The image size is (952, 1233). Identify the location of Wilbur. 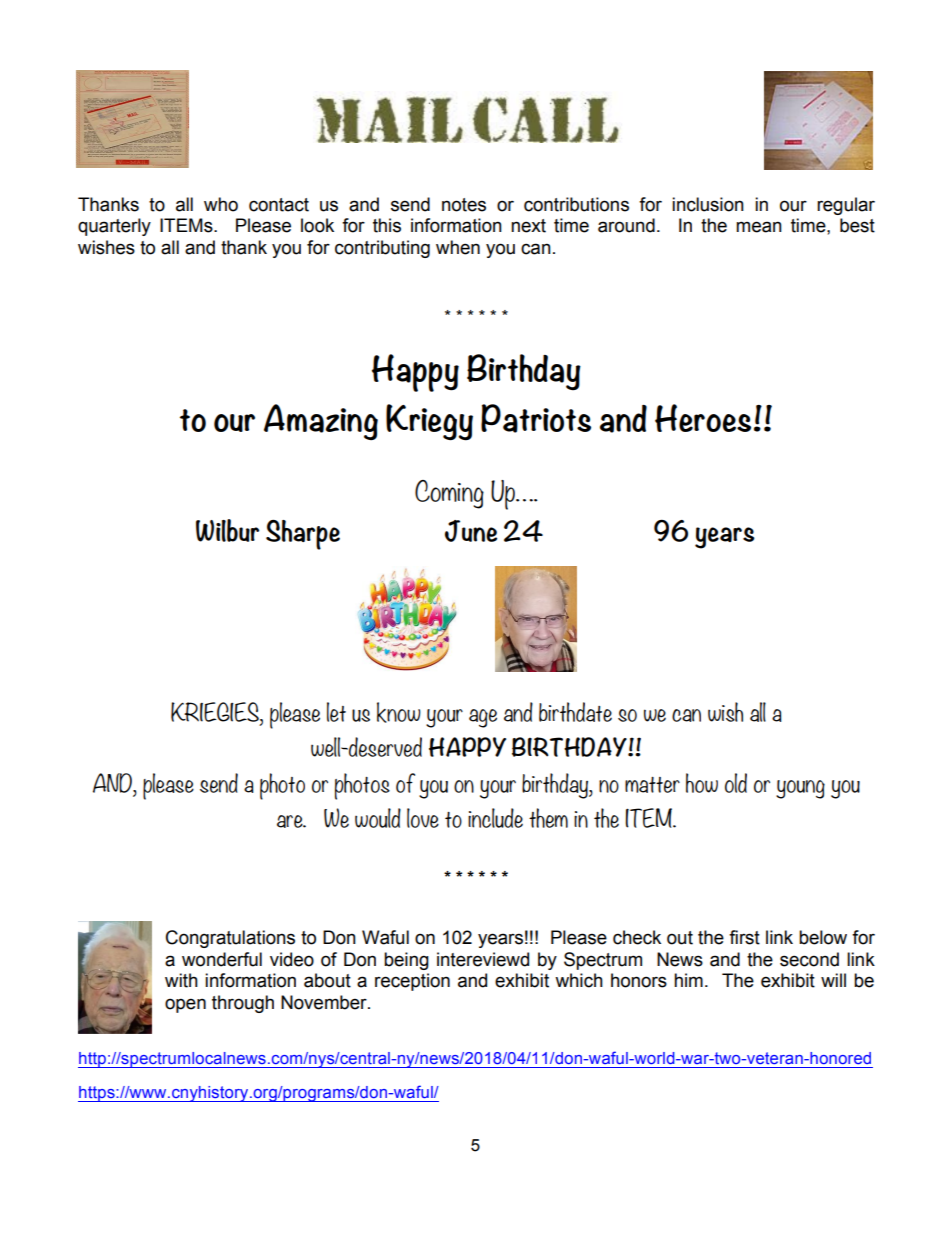
(227, 530).
